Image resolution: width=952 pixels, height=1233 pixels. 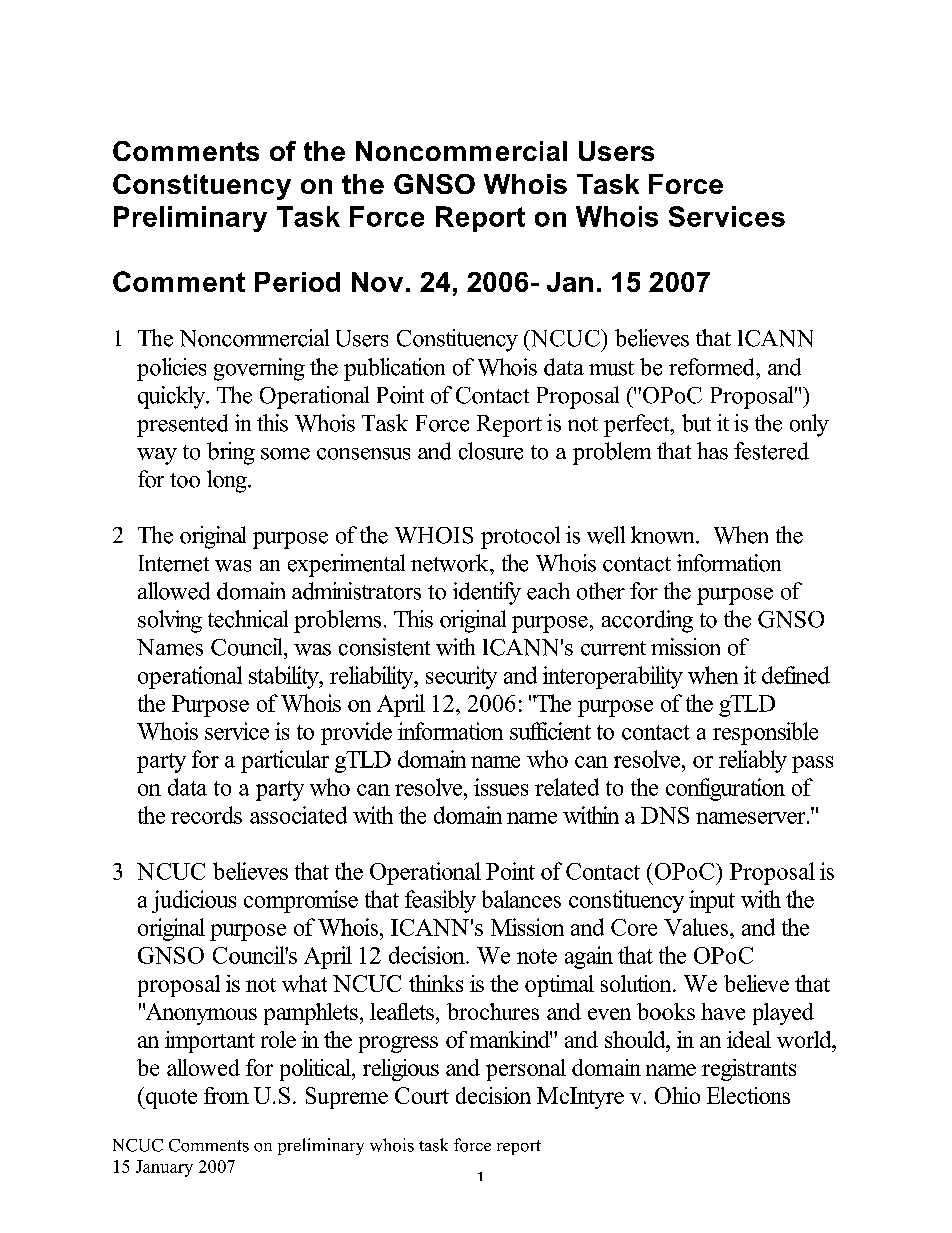 I want to click on judicious, so click(x=194, y=901).
